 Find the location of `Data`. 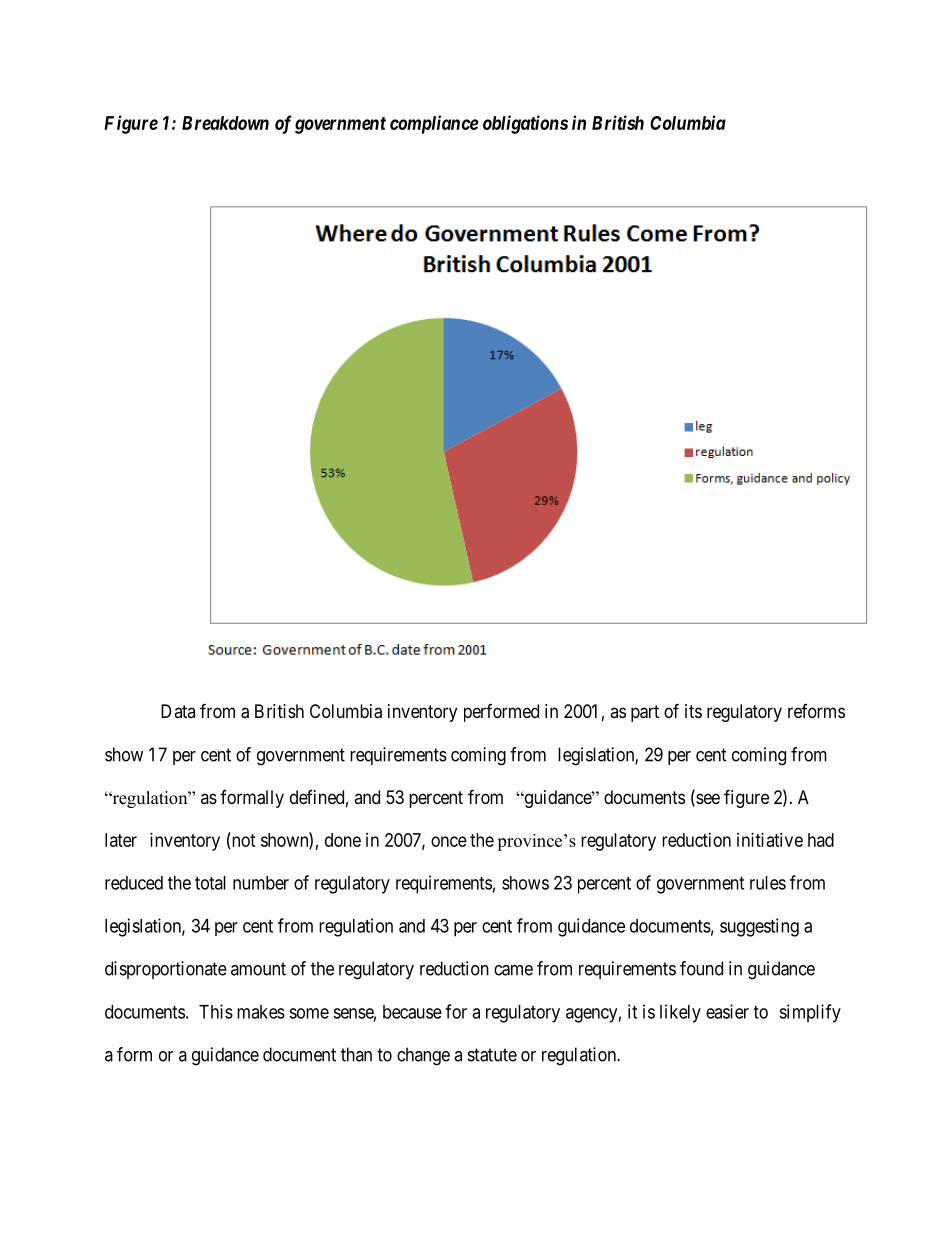

Data is located at coordinates (178, 711).
